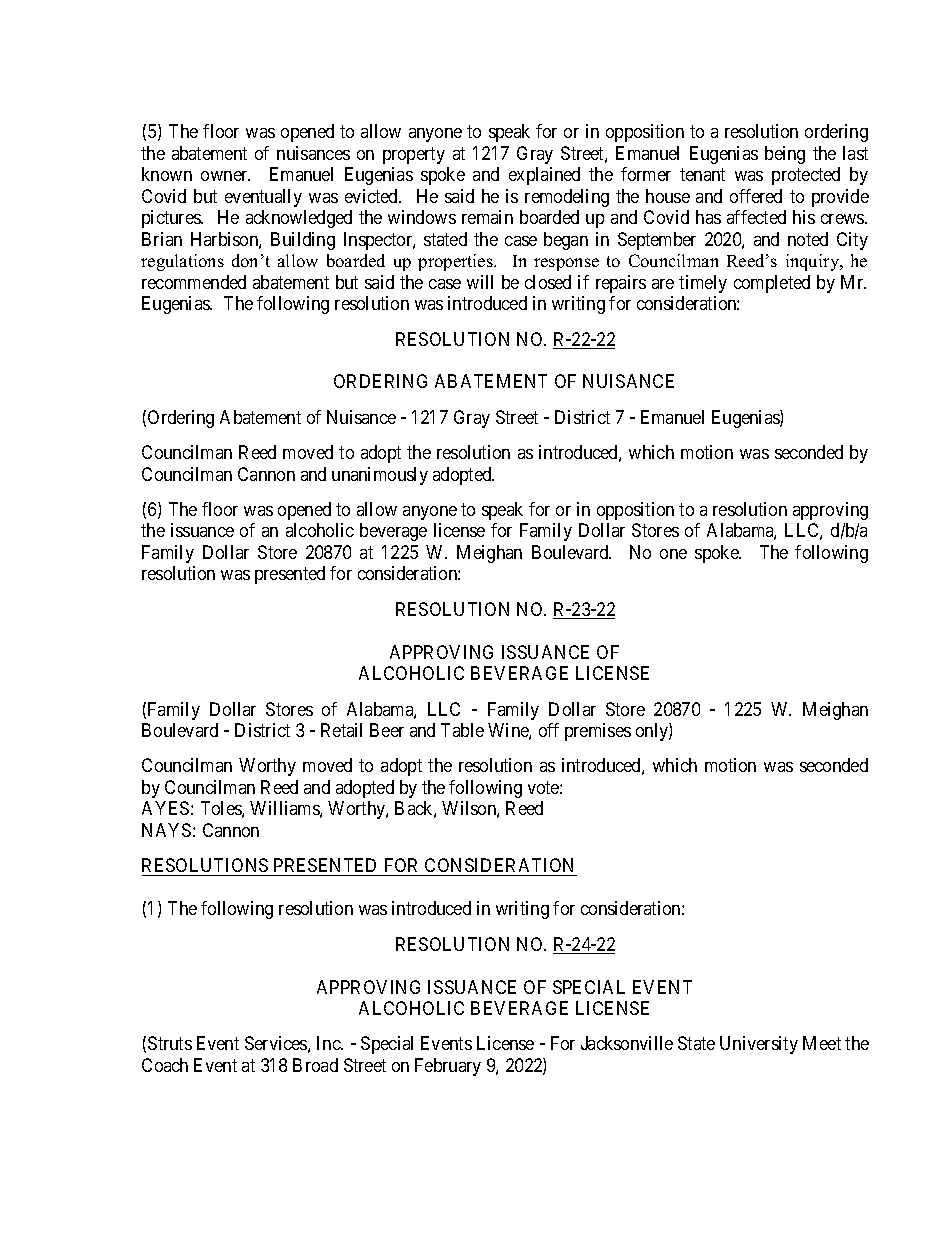  What do you see at coordinates (462, 730) in the screenshot?
I see `Table` at bounding box center [462, 730].
